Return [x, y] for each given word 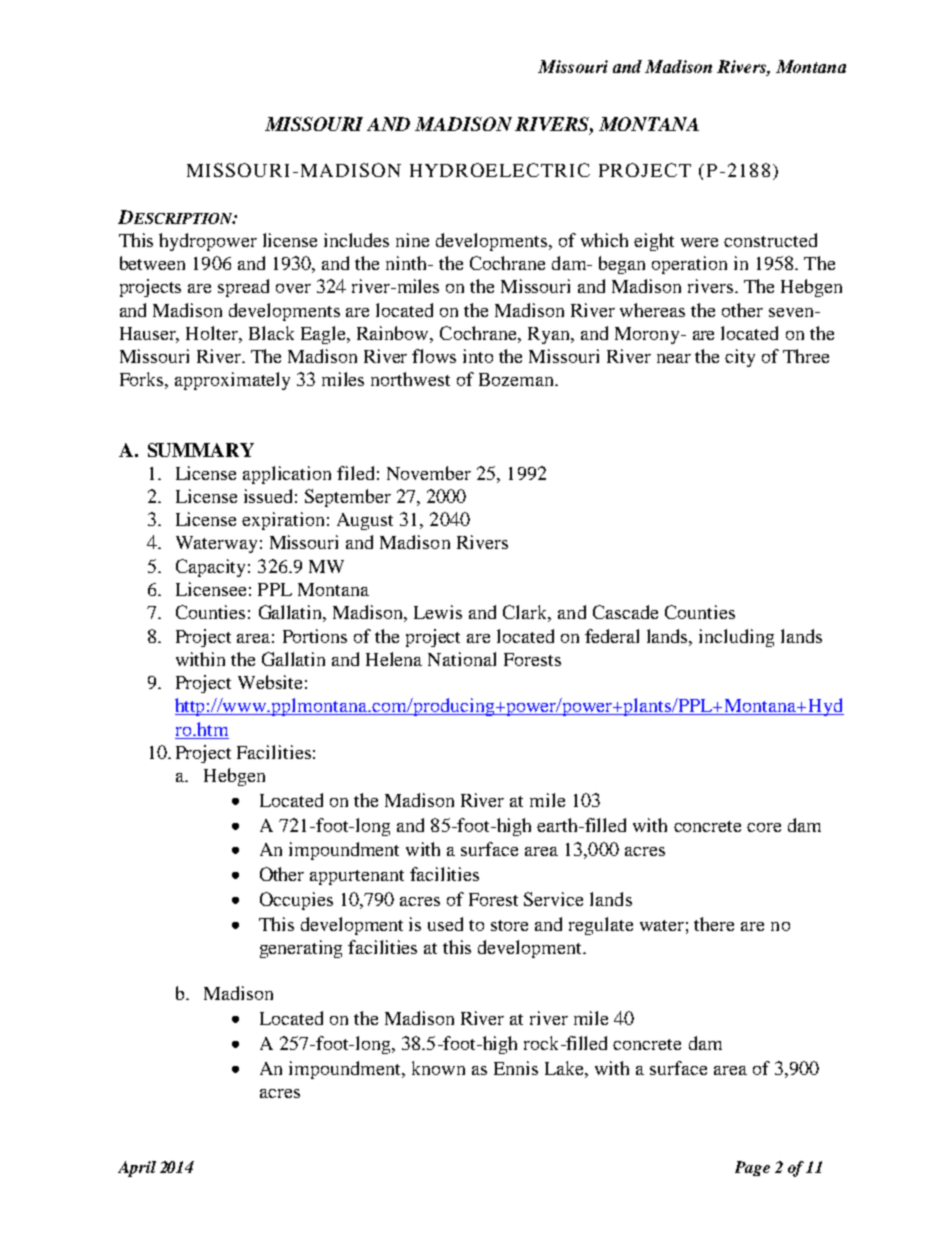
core [764, 827]
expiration [283, 521]
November [429, 473]
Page [752, 1168]
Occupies [296, 901]
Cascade [625, 612]
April [137, 1169]
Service [553, 899]
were [699, 242]
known [438, 1068]
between [152, 263]
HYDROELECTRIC [500, 170]
